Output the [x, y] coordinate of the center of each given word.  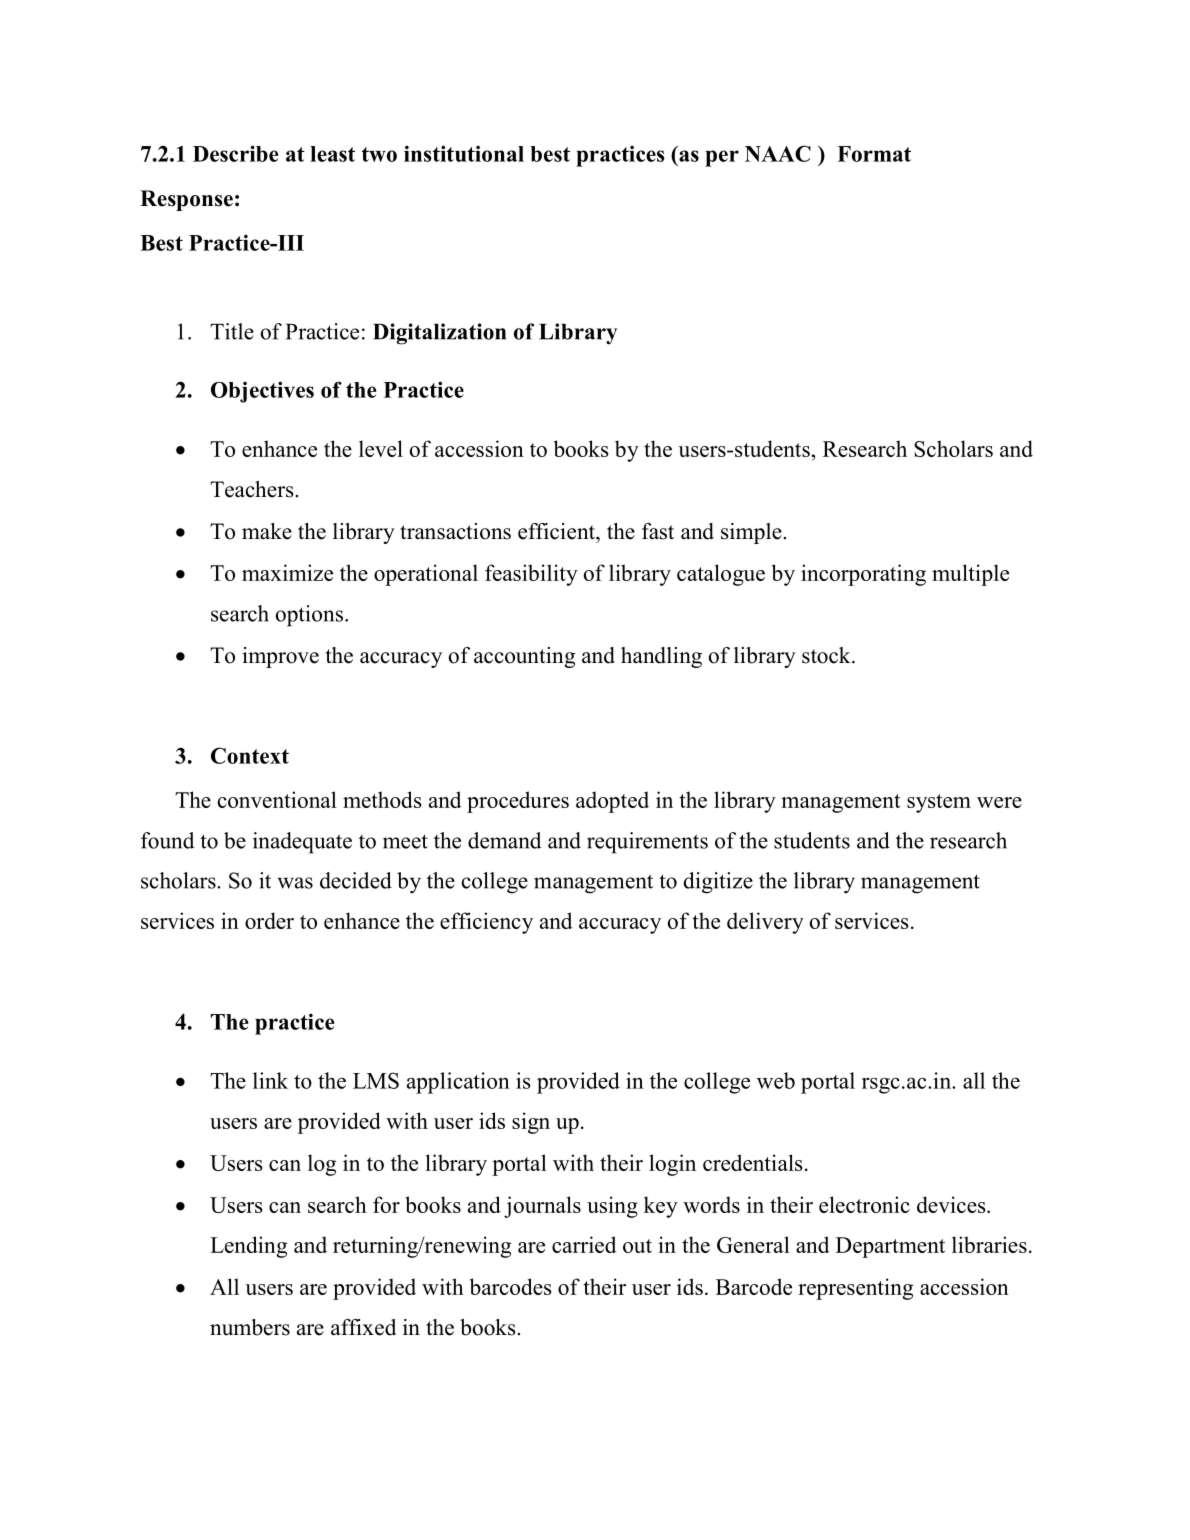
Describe [236, 153]
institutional [464, 153]
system [939, 803]
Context [250, 755]
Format [874, 154]
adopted [612, 802]
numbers [250, 1327]
